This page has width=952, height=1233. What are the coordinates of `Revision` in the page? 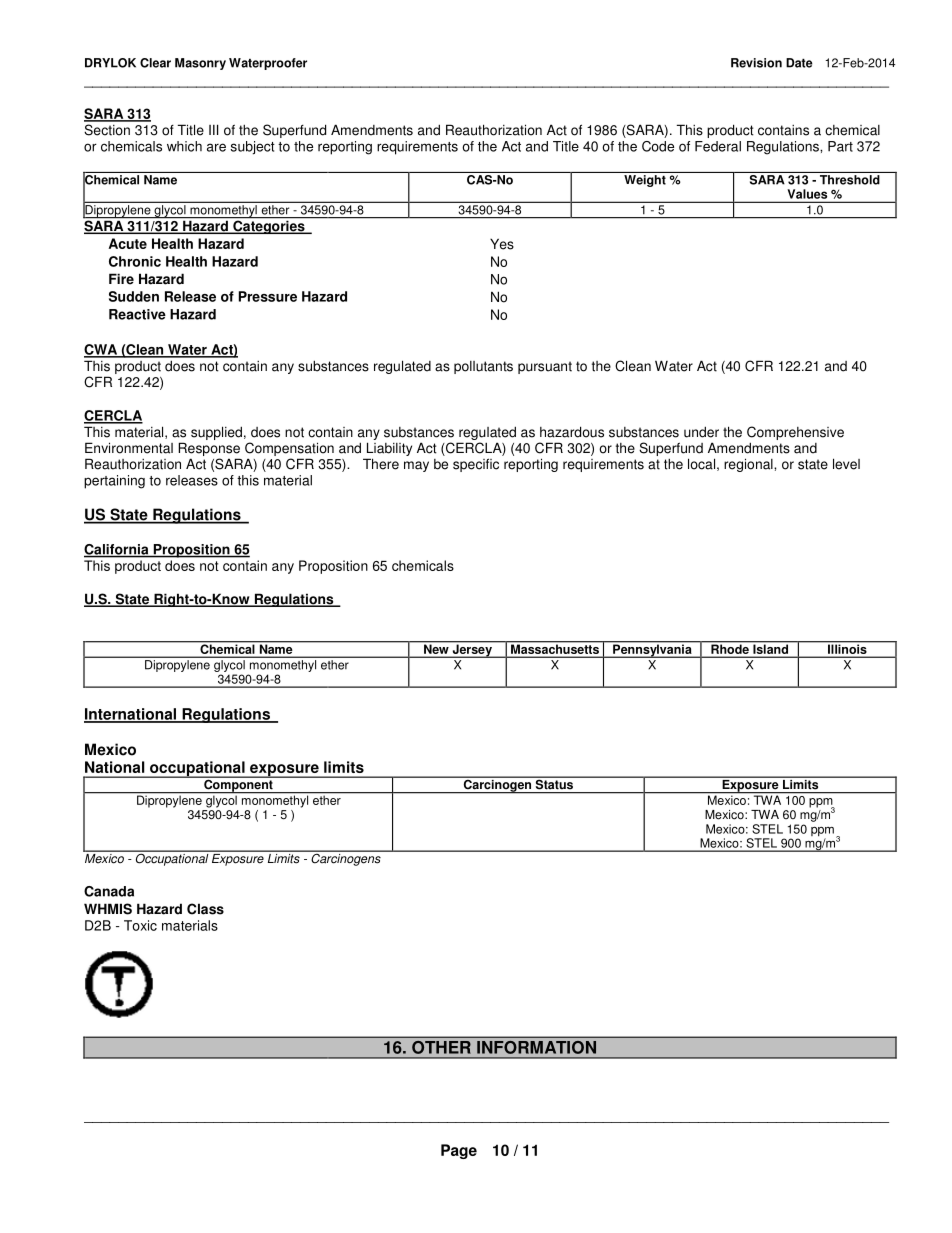 It's located at (756, 63).
